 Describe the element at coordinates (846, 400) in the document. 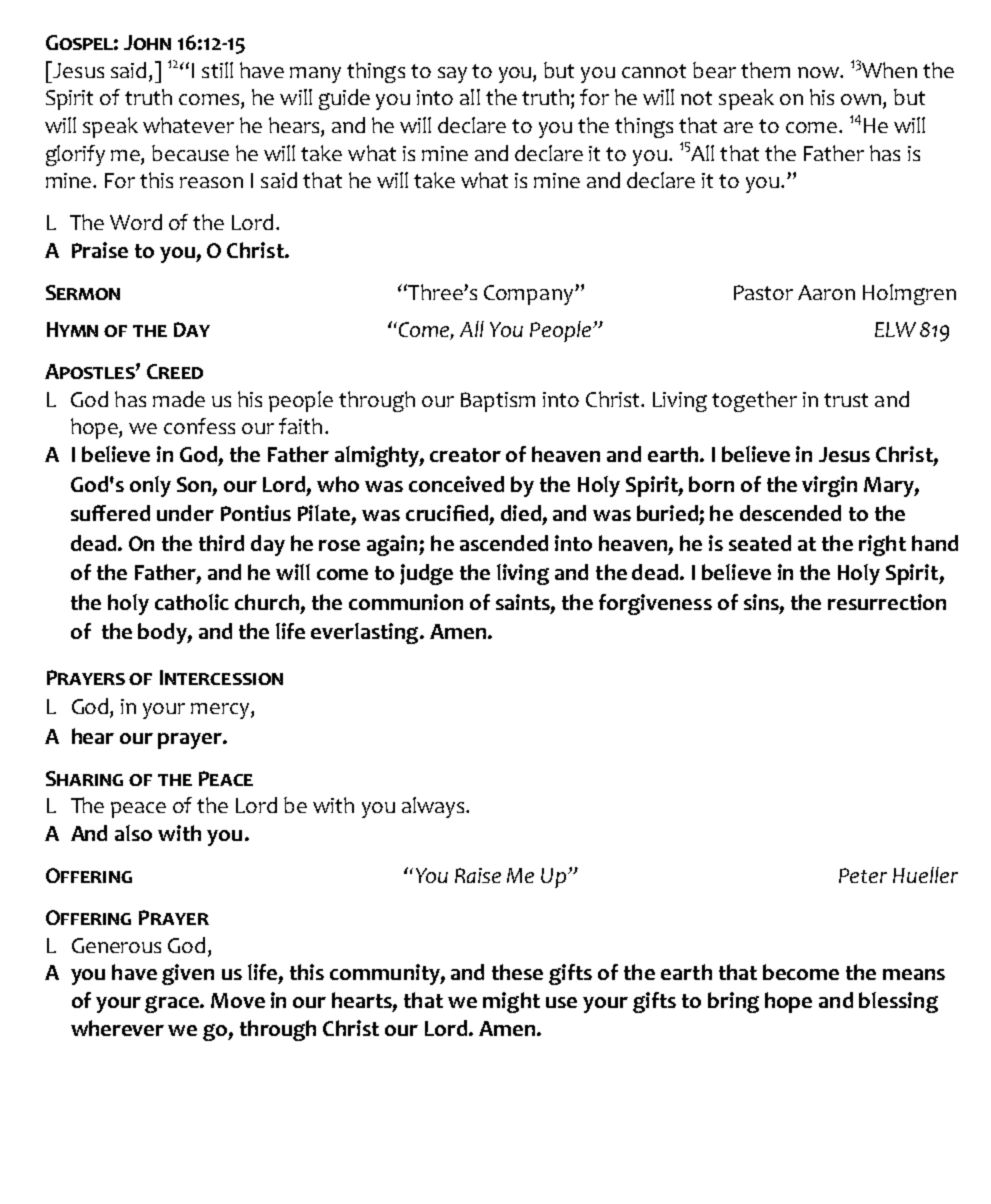

I see `trust` at that location.
